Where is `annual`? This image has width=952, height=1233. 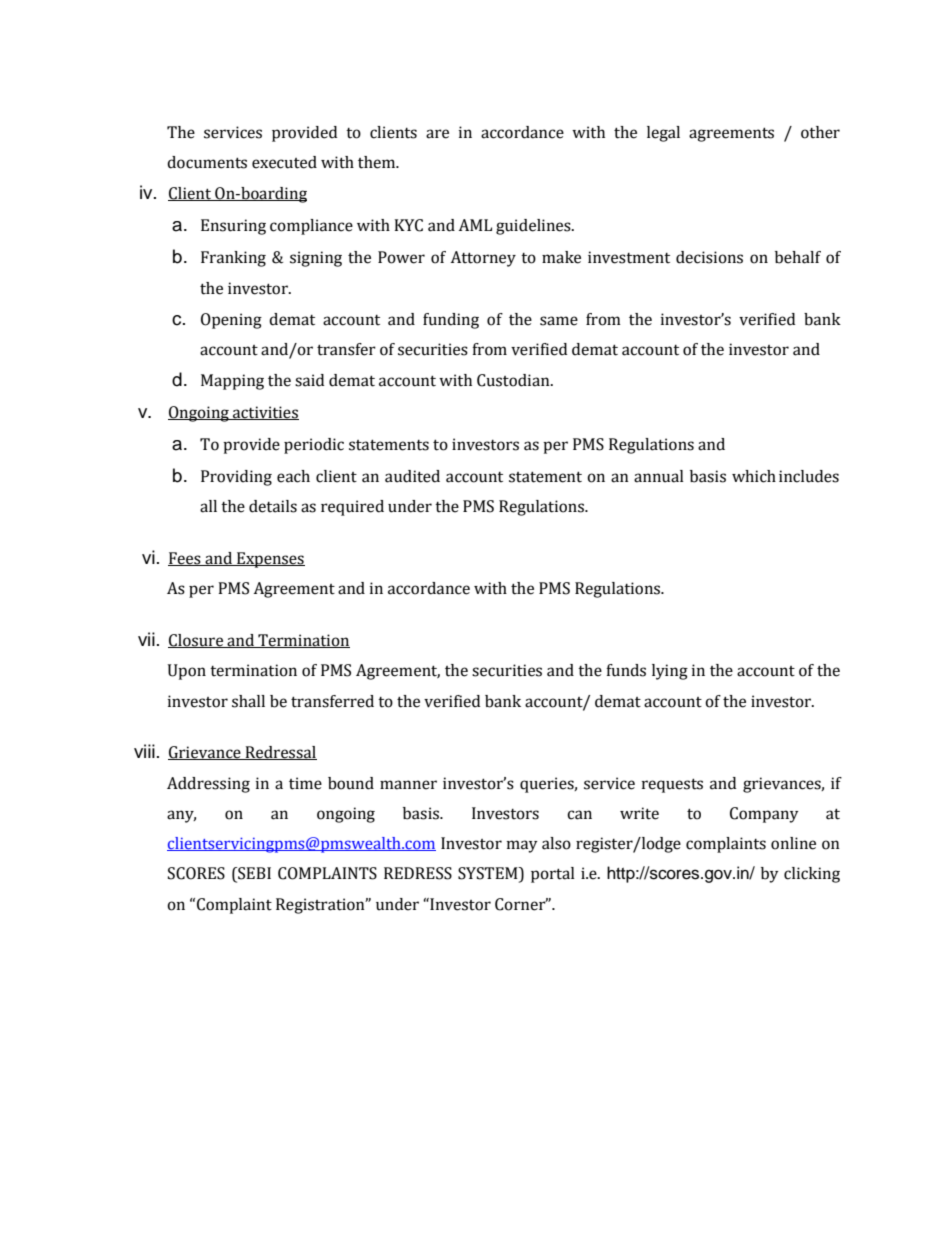
annual is located at coordinates (659, 476).
